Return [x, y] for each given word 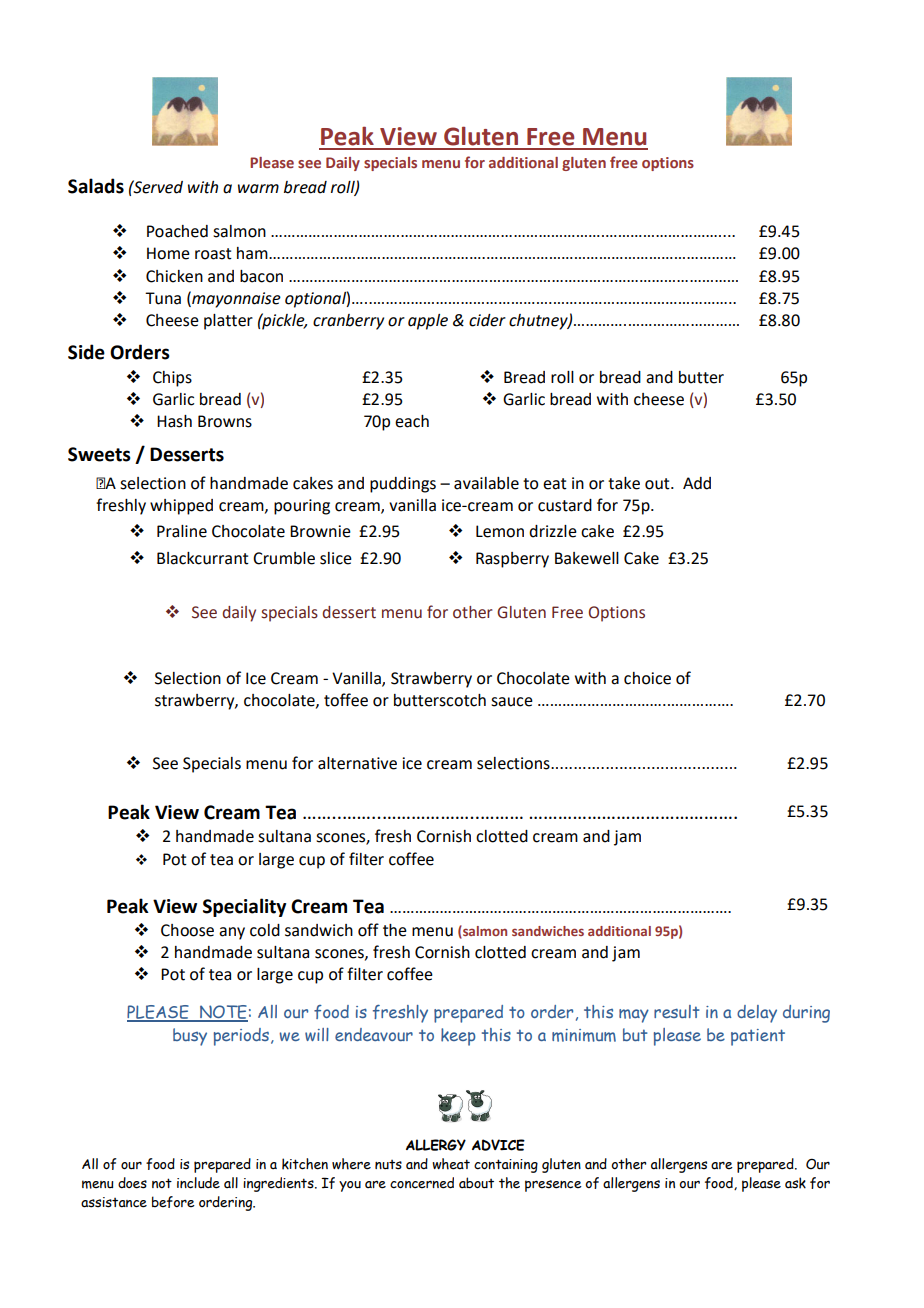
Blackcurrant [203, 558]
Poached [177, 231]
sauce [512, 702]
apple [428, 322]
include [198, 1183]
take [624, 483]
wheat [451, 1164]
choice [647, 678]
